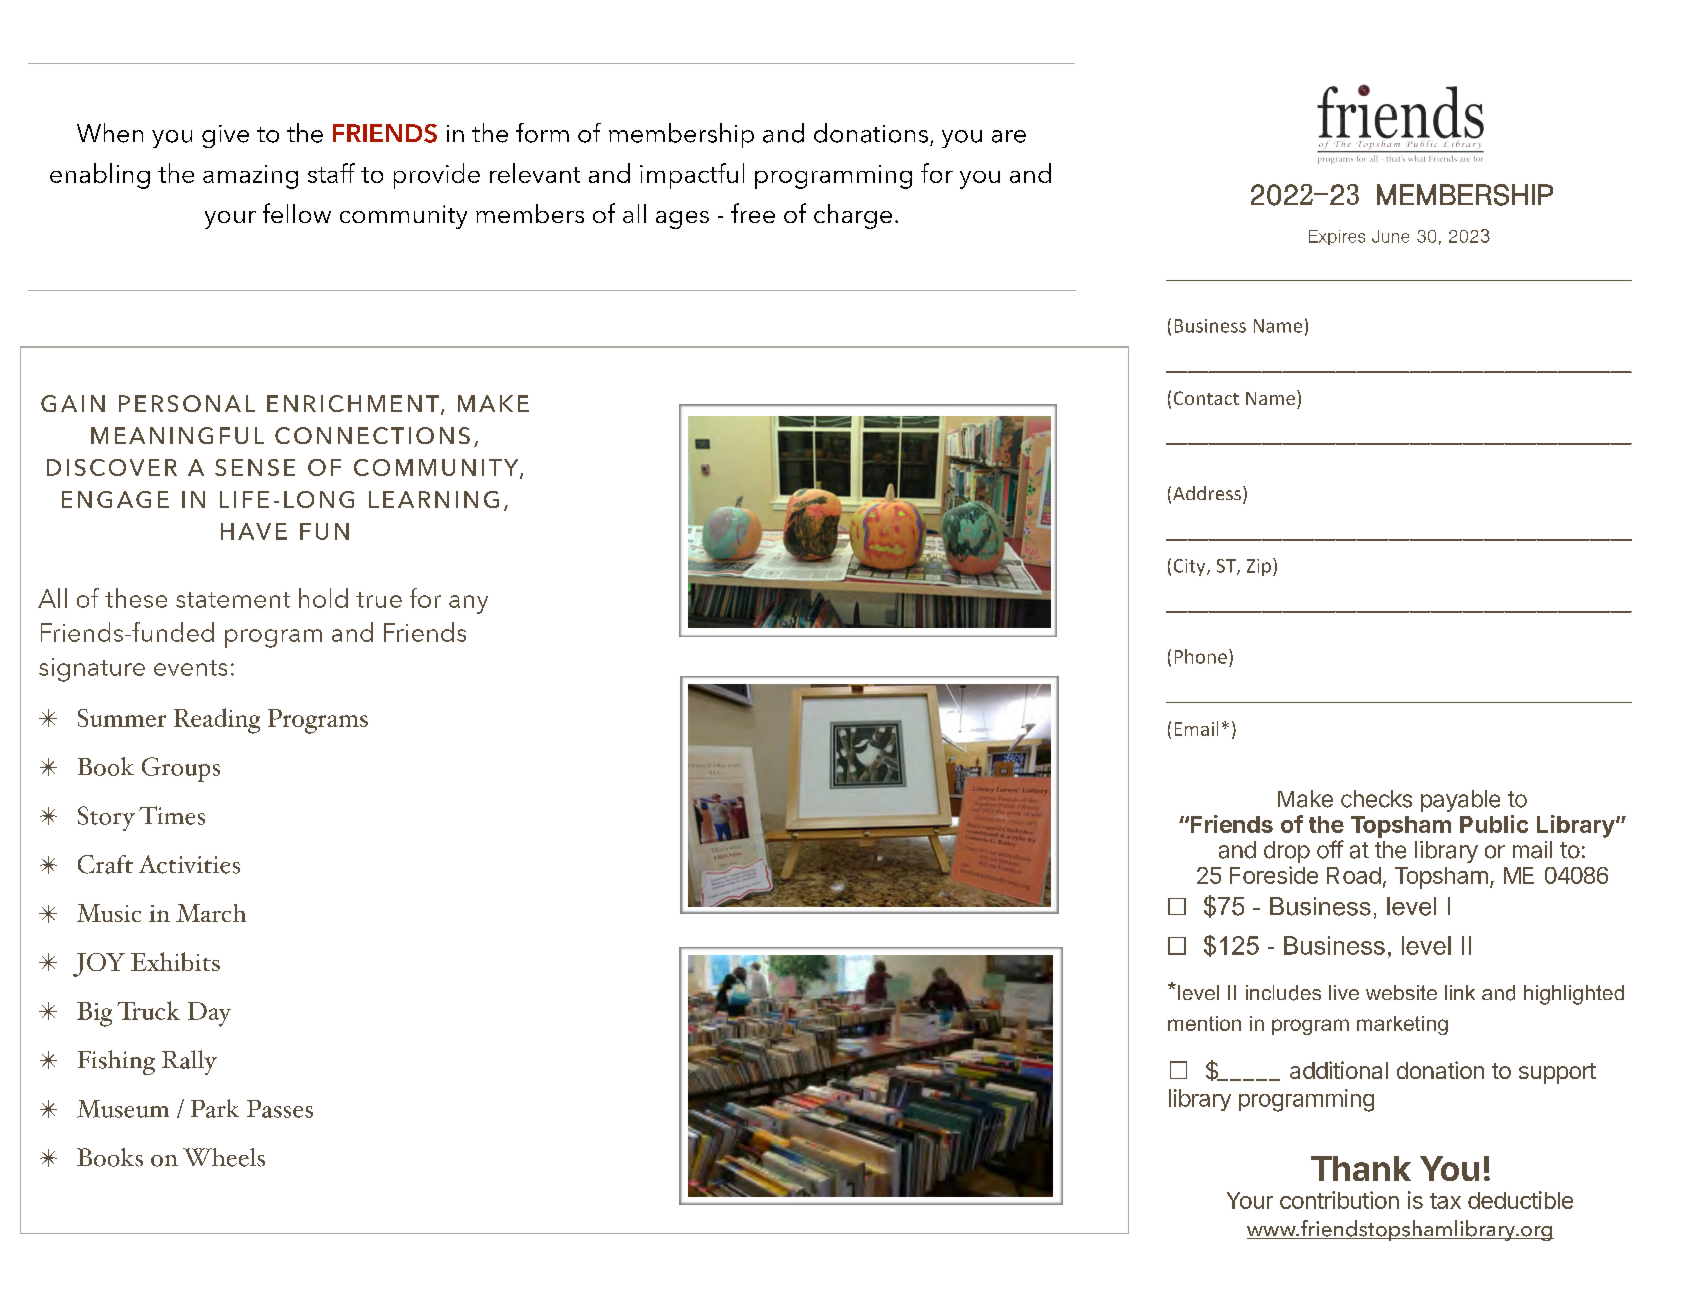  I want to click on HAVE, so click(254, 531).
